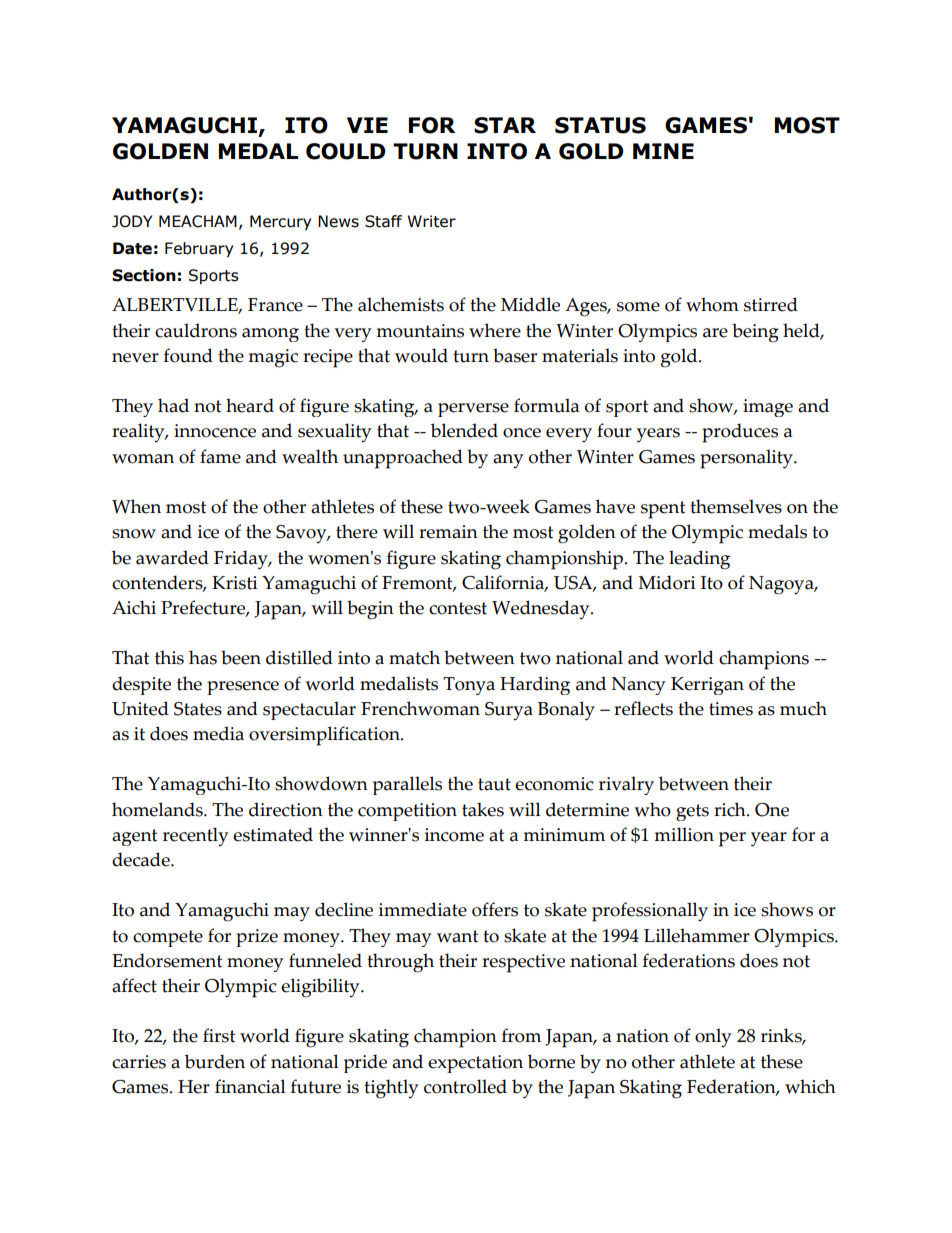 The height and width of the screenshot is (1233, 952). Describe the element at coordinates (768, 408) in the screenshot. I see `image` at that location.
